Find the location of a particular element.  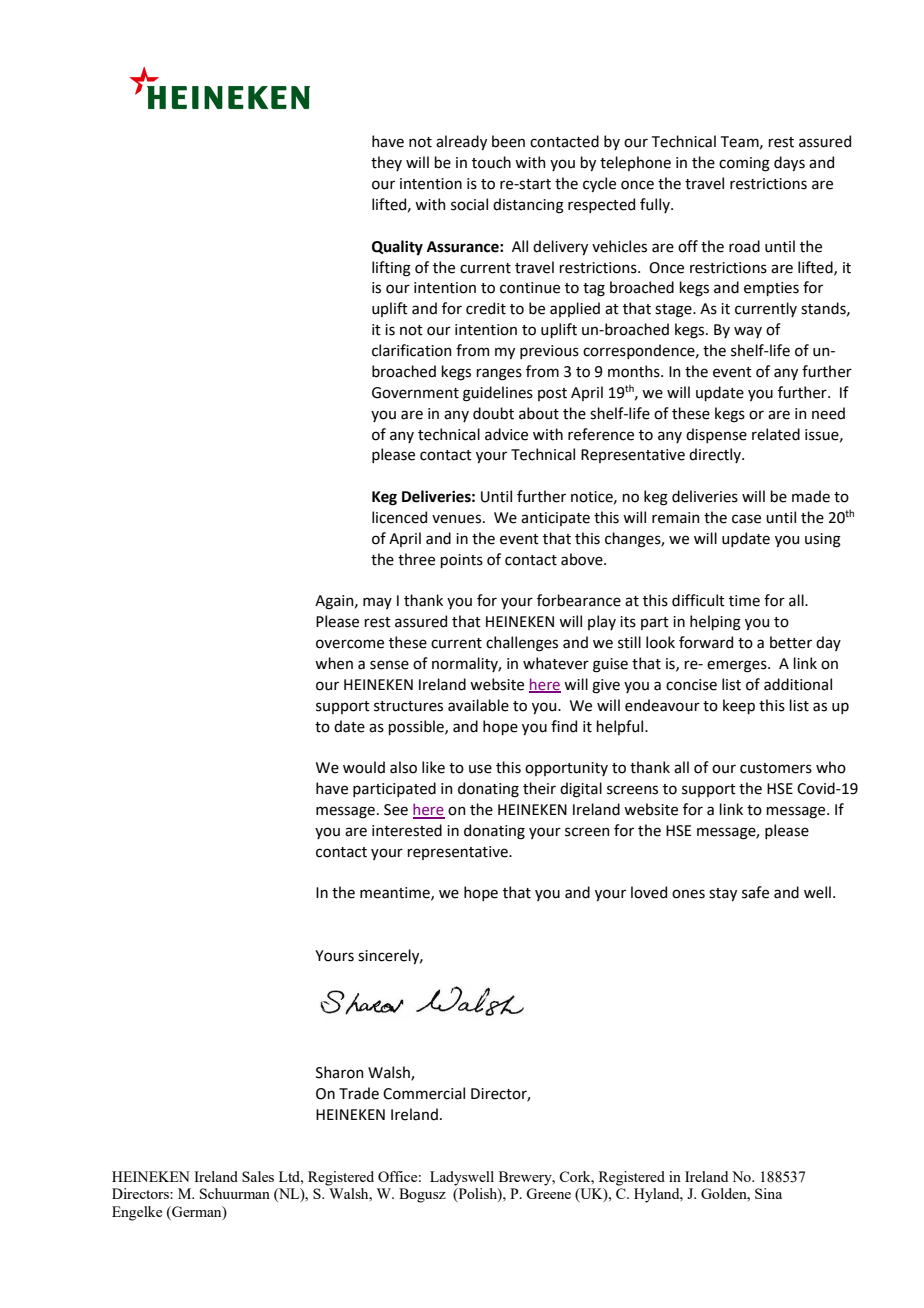

when is located at coordinates (334, 663).
